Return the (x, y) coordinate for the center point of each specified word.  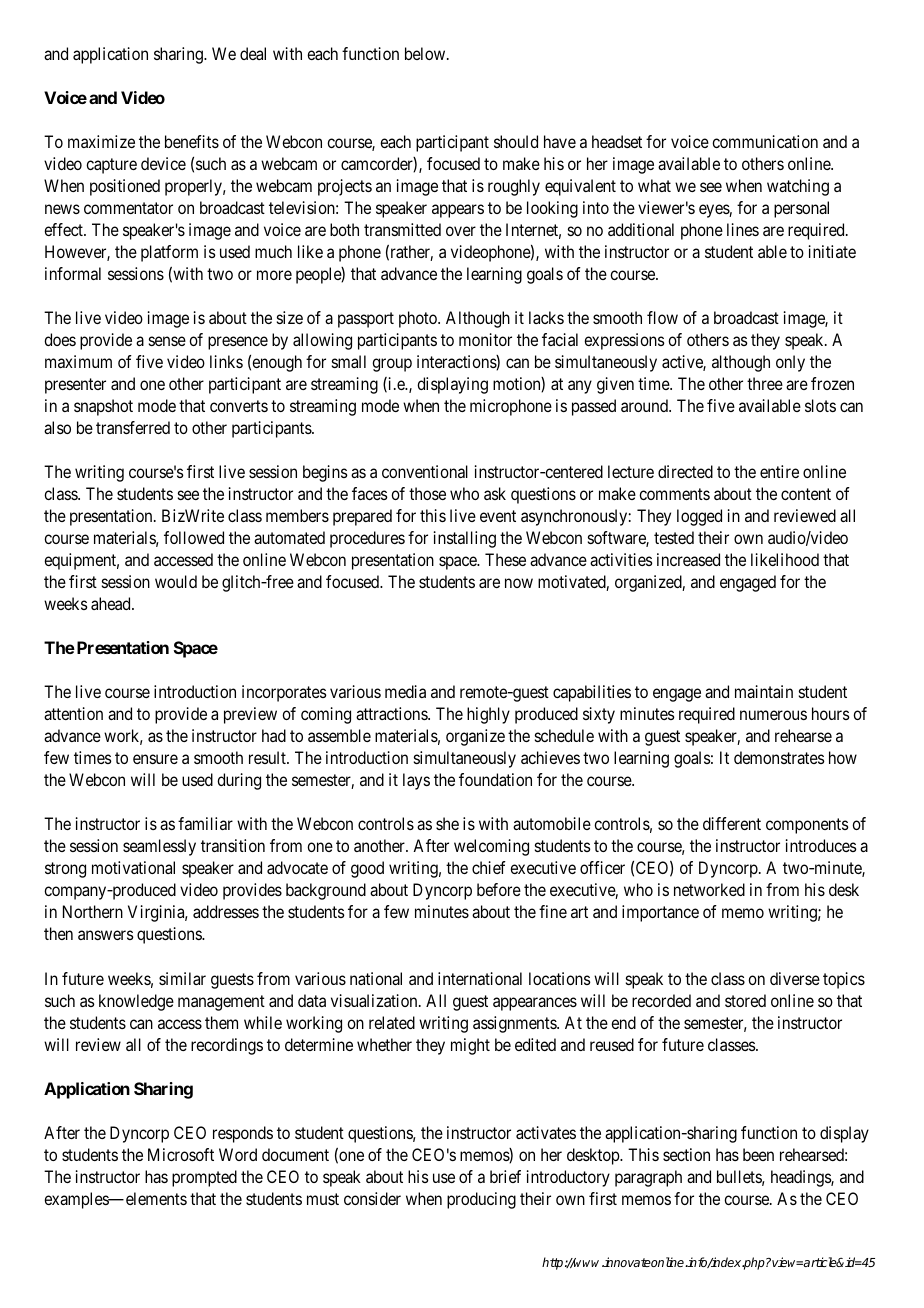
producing (481, 1200)
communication (765, 141)
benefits (192, 141)
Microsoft (181, 1154)
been (758, 1154)
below (426, 53)
